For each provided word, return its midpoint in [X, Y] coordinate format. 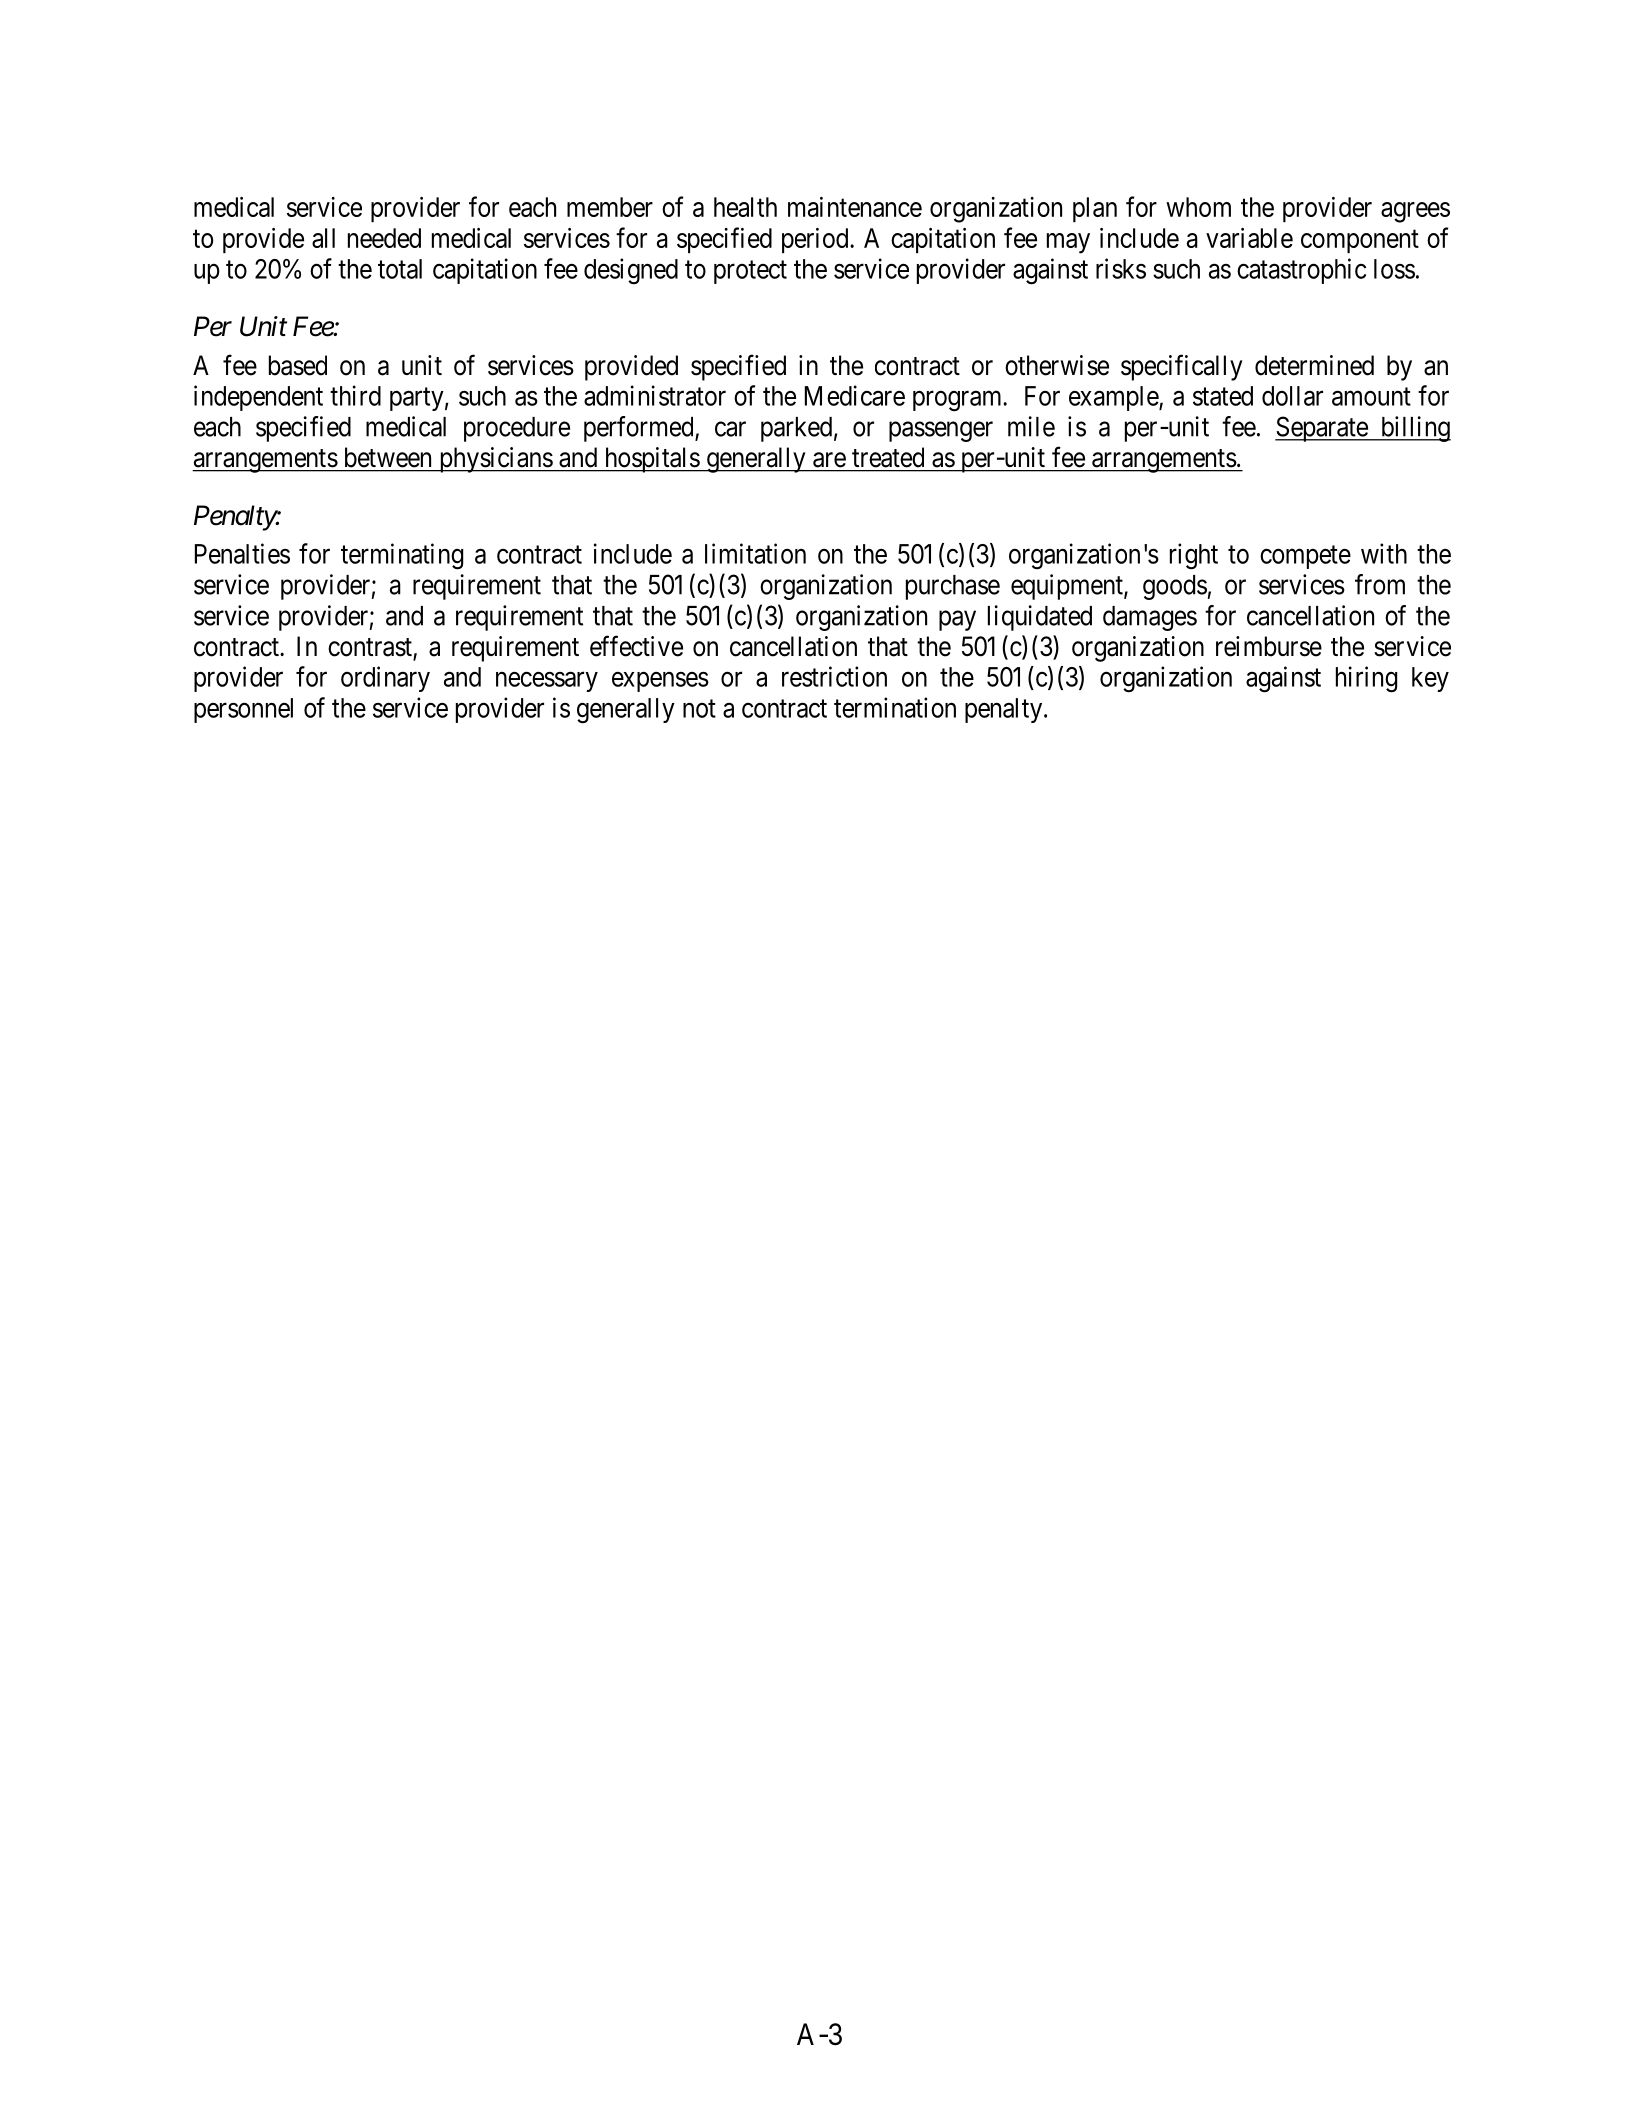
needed [384, 238]
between [388, 457]
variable [1249, 238]
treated [888, 457]
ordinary [385, 679]
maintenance [855, 207]
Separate [1322, 429]
